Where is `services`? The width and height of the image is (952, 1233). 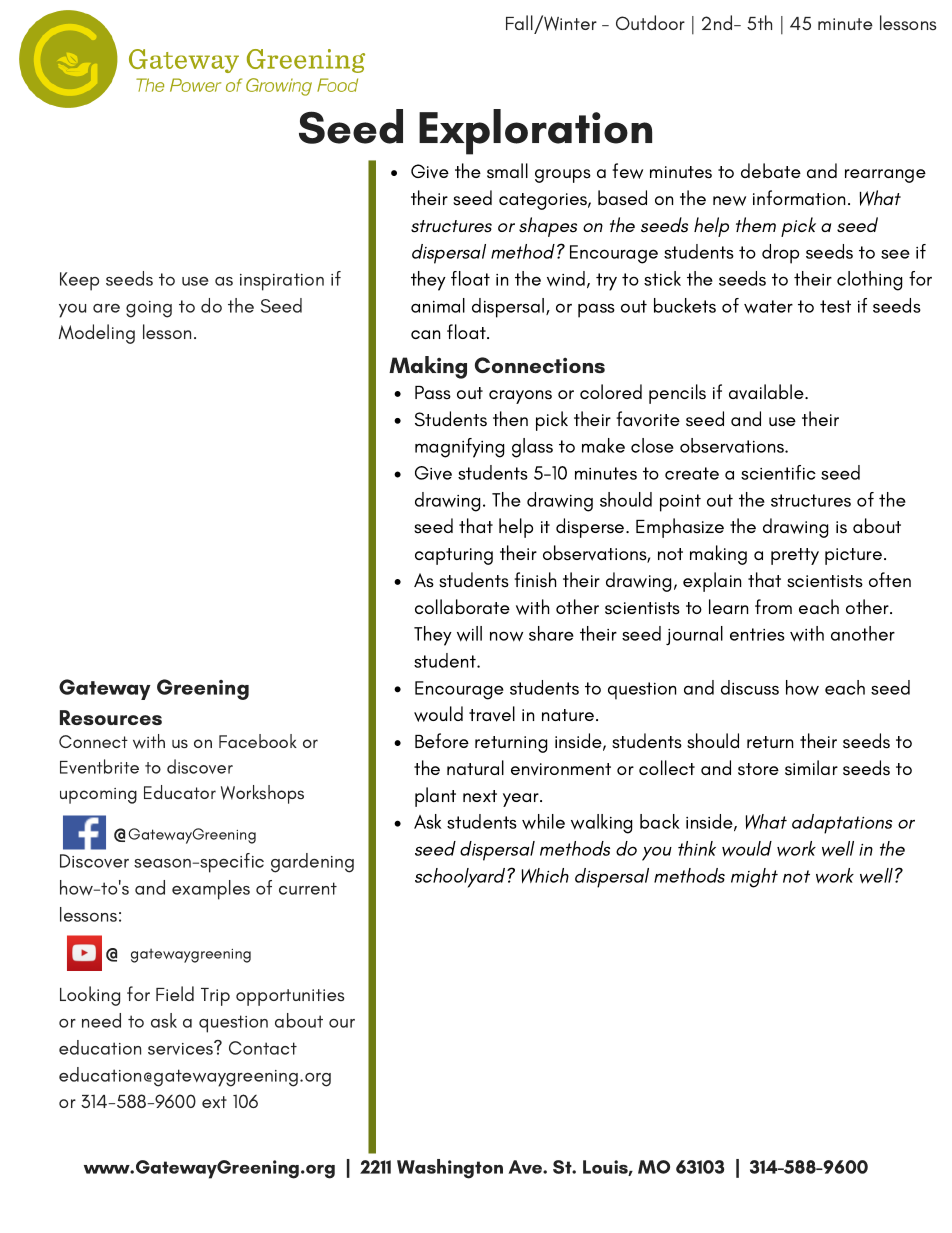 services is located at coordinates (181, 1048).
